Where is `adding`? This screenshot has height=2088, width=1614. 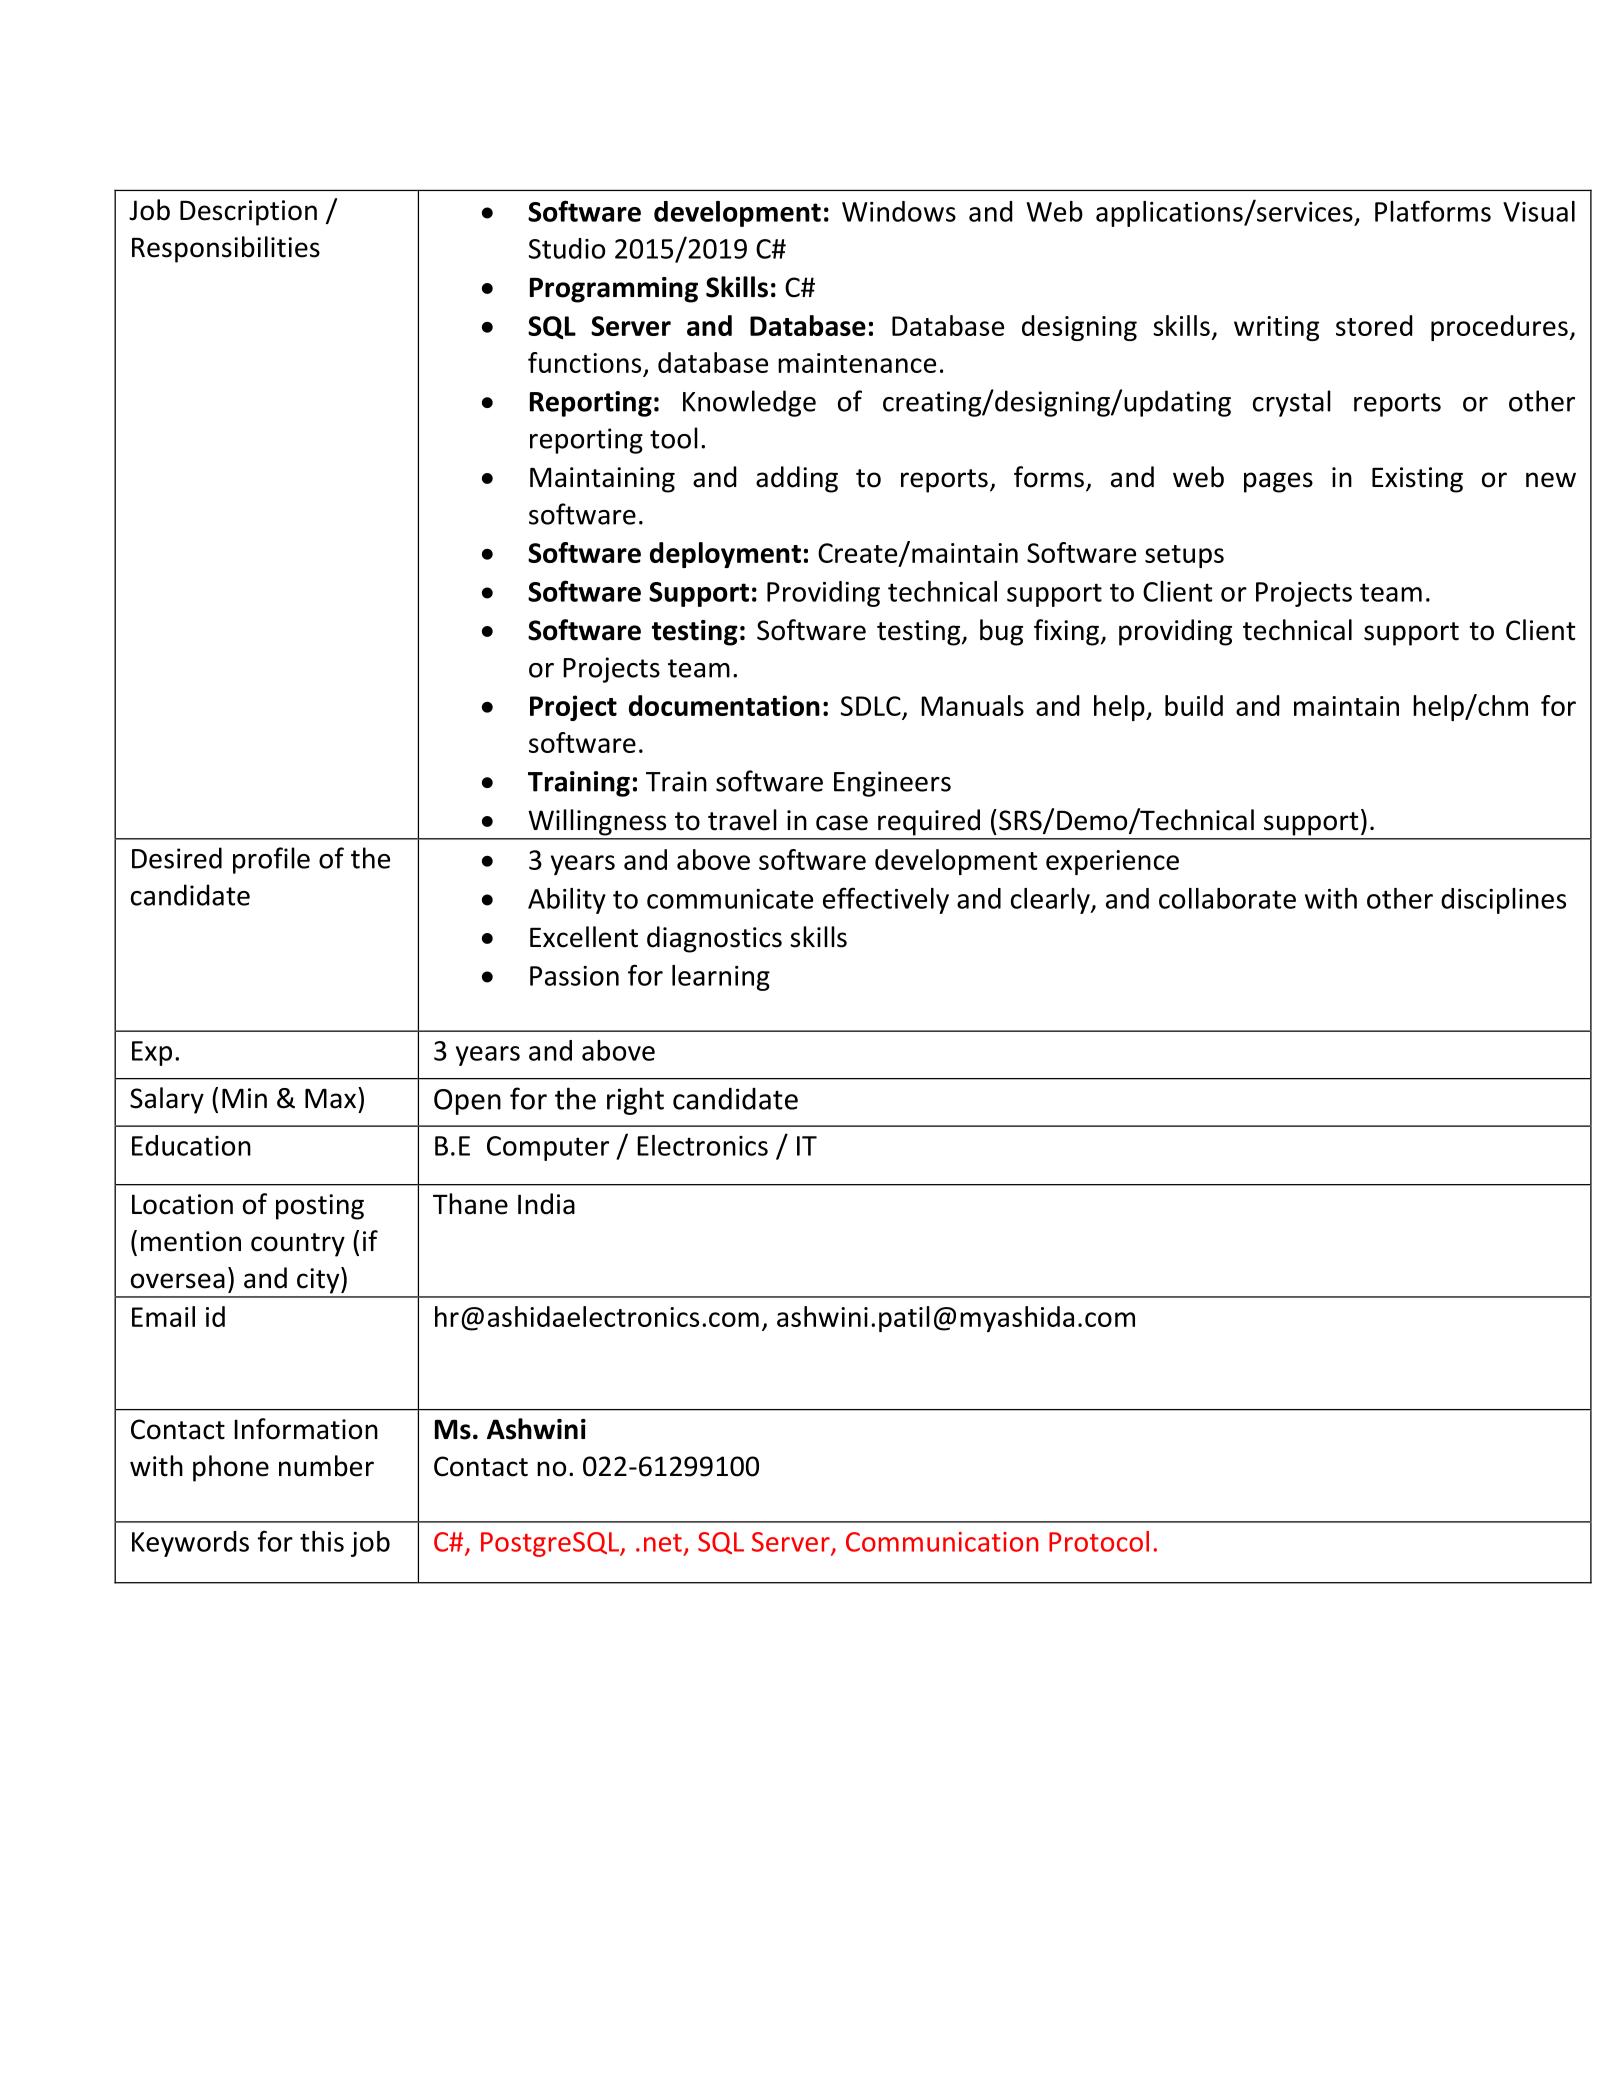 adding is located at coordinates (797, 479).
